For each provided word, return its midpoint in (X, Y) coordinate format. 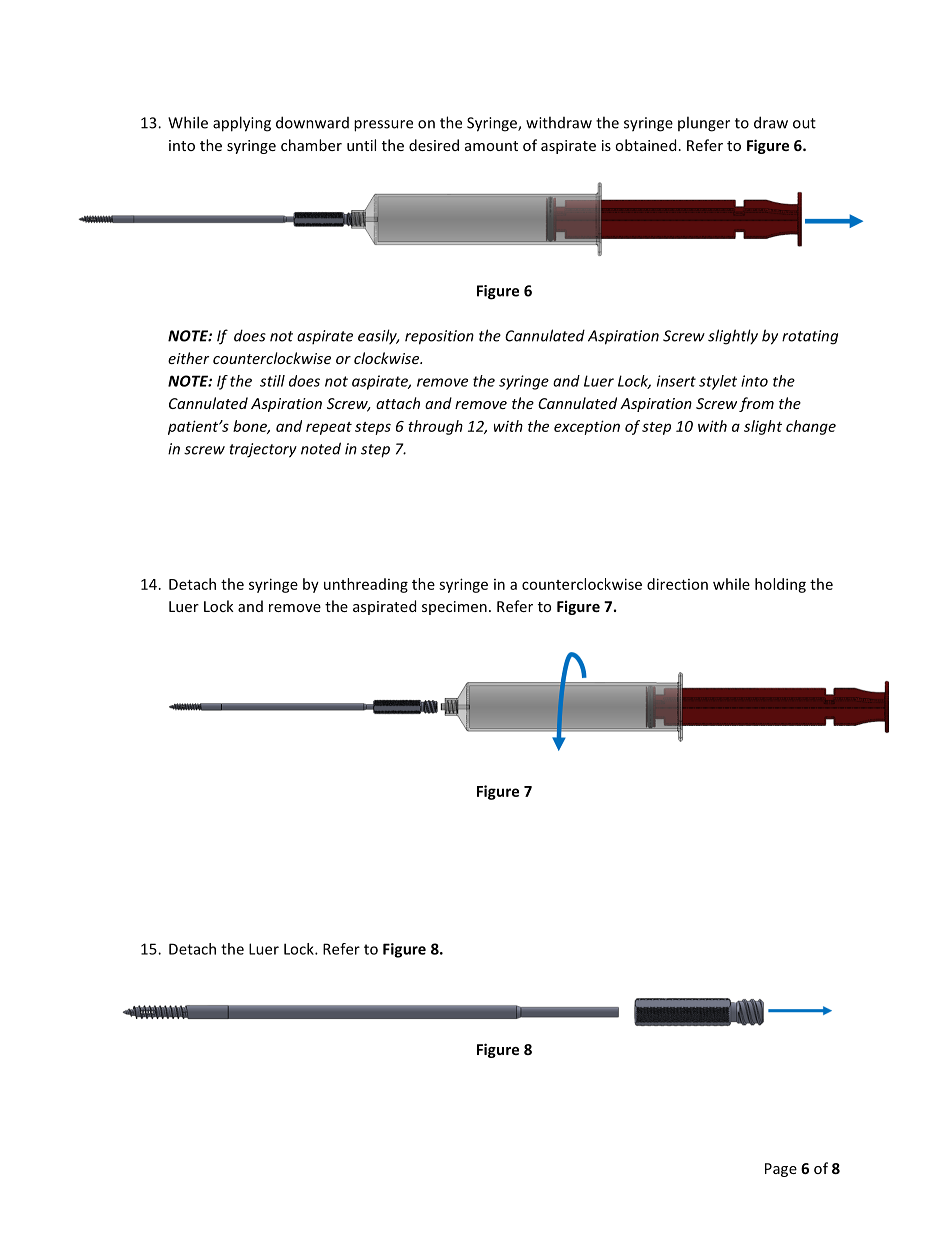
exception (587, 427)
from (756, 404)
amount (491, 146)
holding (780, 585)
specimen (454, 608)
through (435, 427)
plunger (704, 124)
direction (677, 584)
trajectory (263, 450)
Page (781, 1170)
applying (242, 124)
